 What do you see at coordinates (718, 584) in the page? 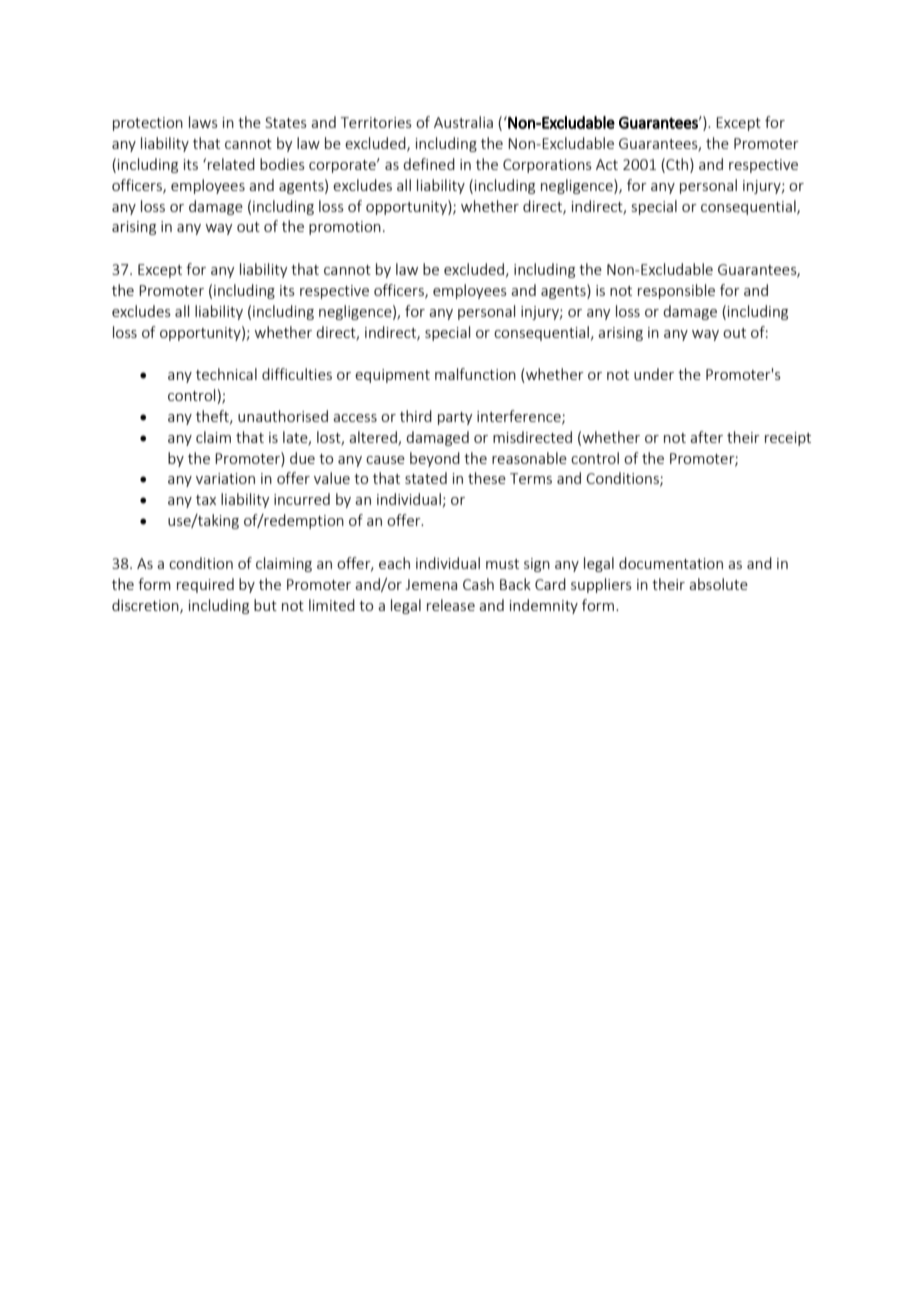
I see `absolute` at bounding box center [718, 584].
